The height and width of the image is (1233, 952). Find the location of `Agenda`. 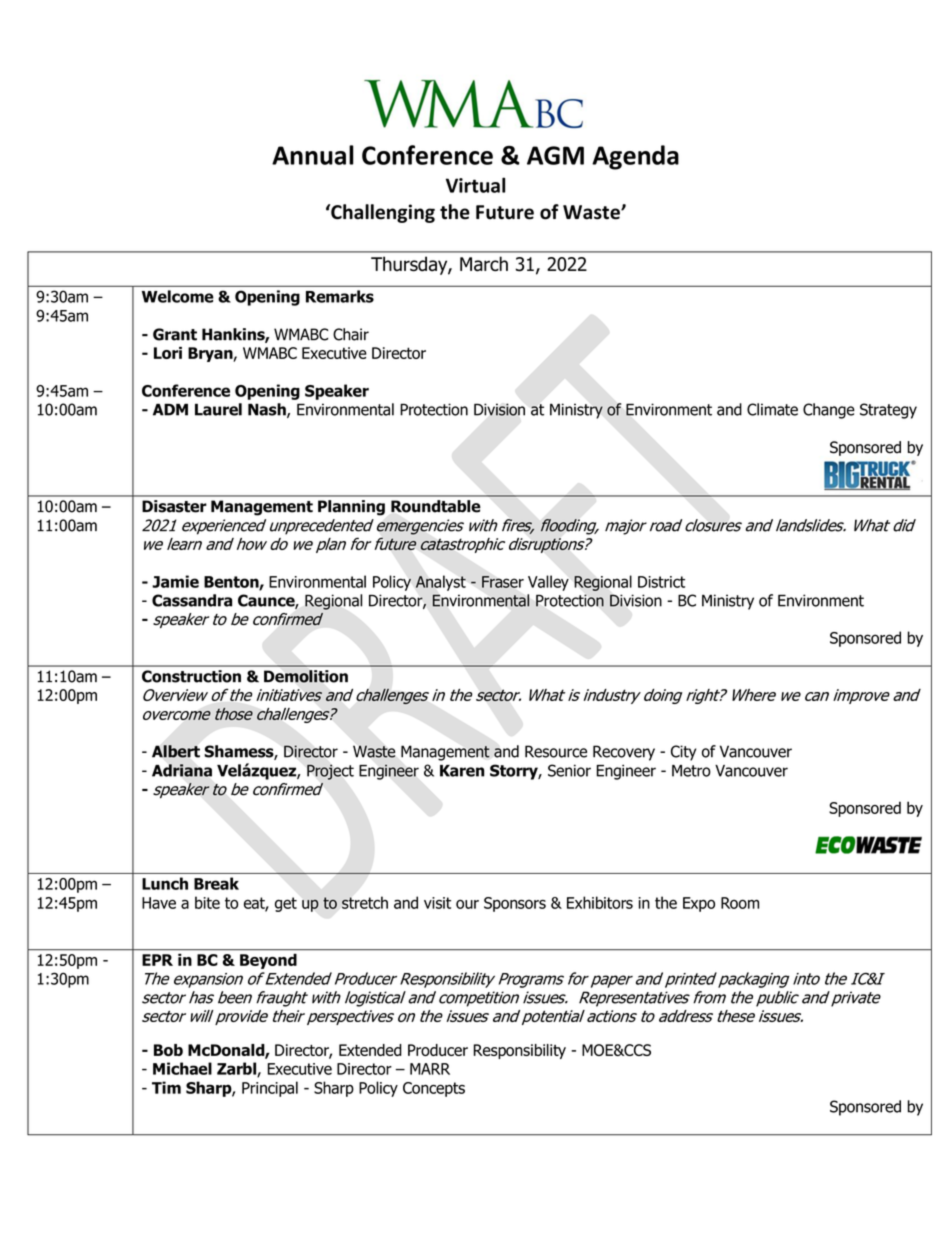

Agenda is located at coordinates (635, 157).
